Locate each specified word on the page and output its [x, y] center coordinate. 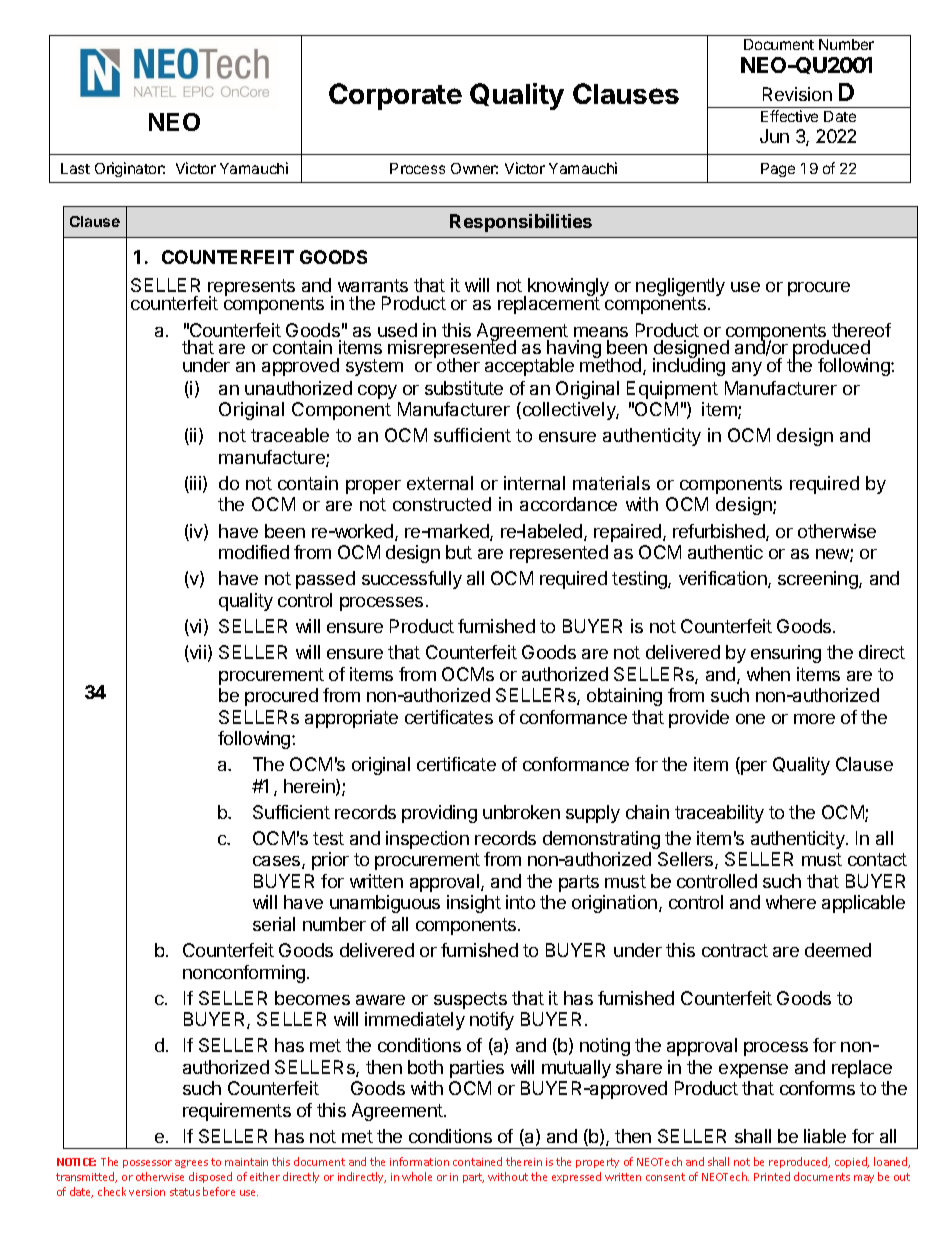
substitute [464, 388]
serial [274, 924]
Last [75, 168]
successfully [412, 580]
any [747, 369]
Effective [789, 116]
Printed [772, 1176]
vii [197, 653]
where [791, 902]
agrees [191, 1164]
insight [474, 904]
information [419, 1161]
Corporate [395, 96]
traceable [290, 435]
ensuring [786, 654]
